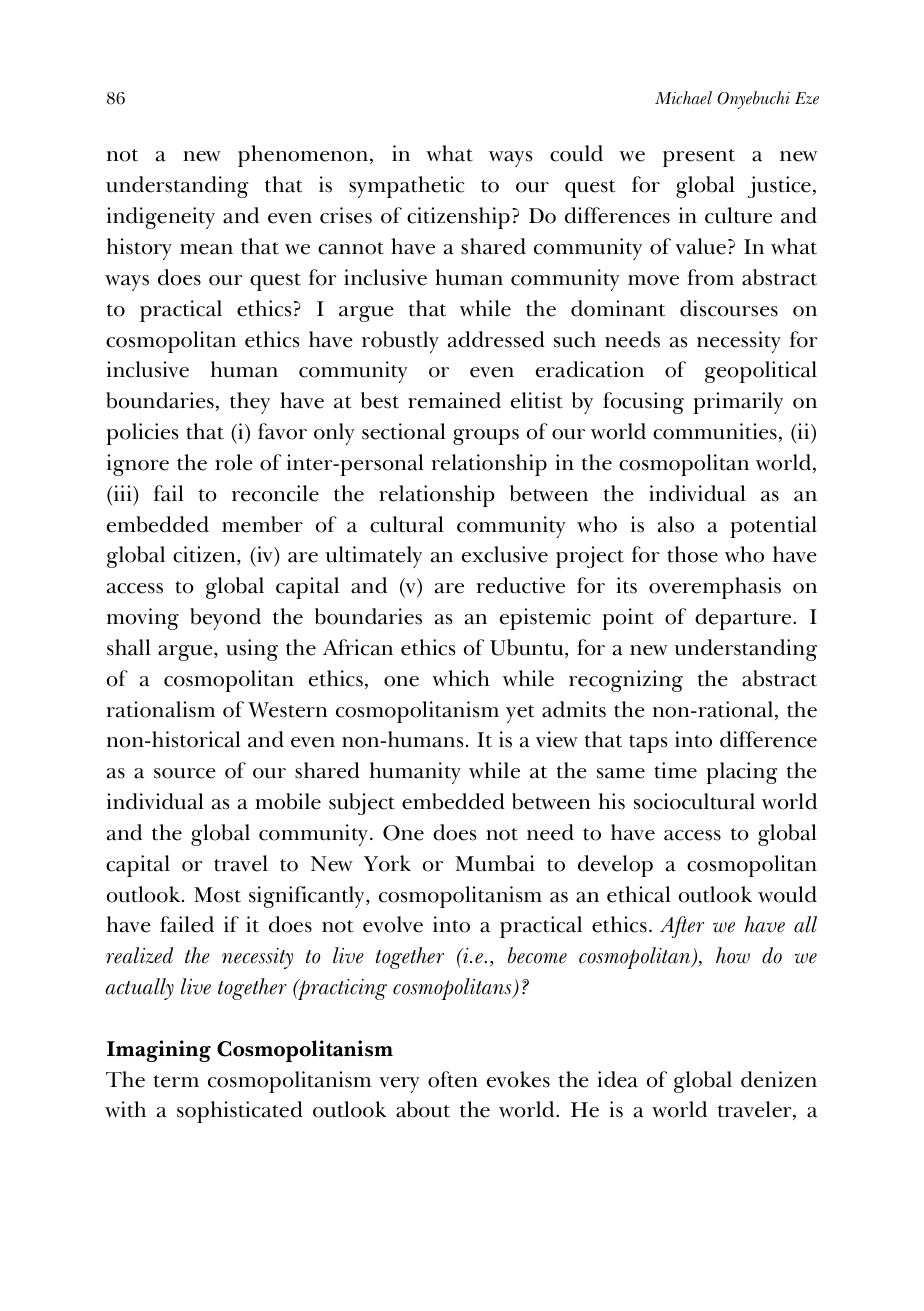 The image size is (924, 1311). I want to click on beyond, so click(225, 619).
